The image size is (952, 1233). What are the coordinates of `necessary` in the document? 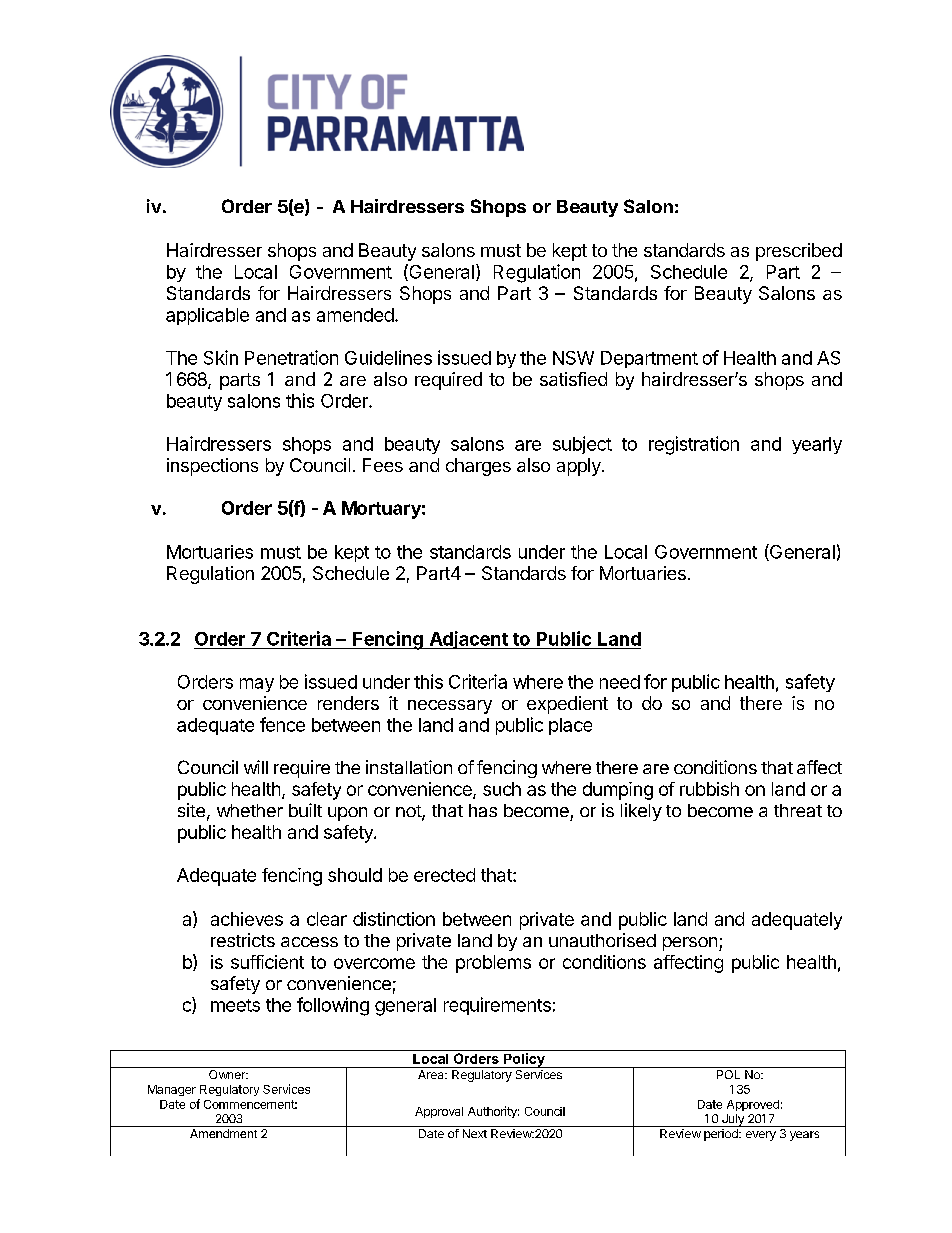 It's located at (450, 707).
